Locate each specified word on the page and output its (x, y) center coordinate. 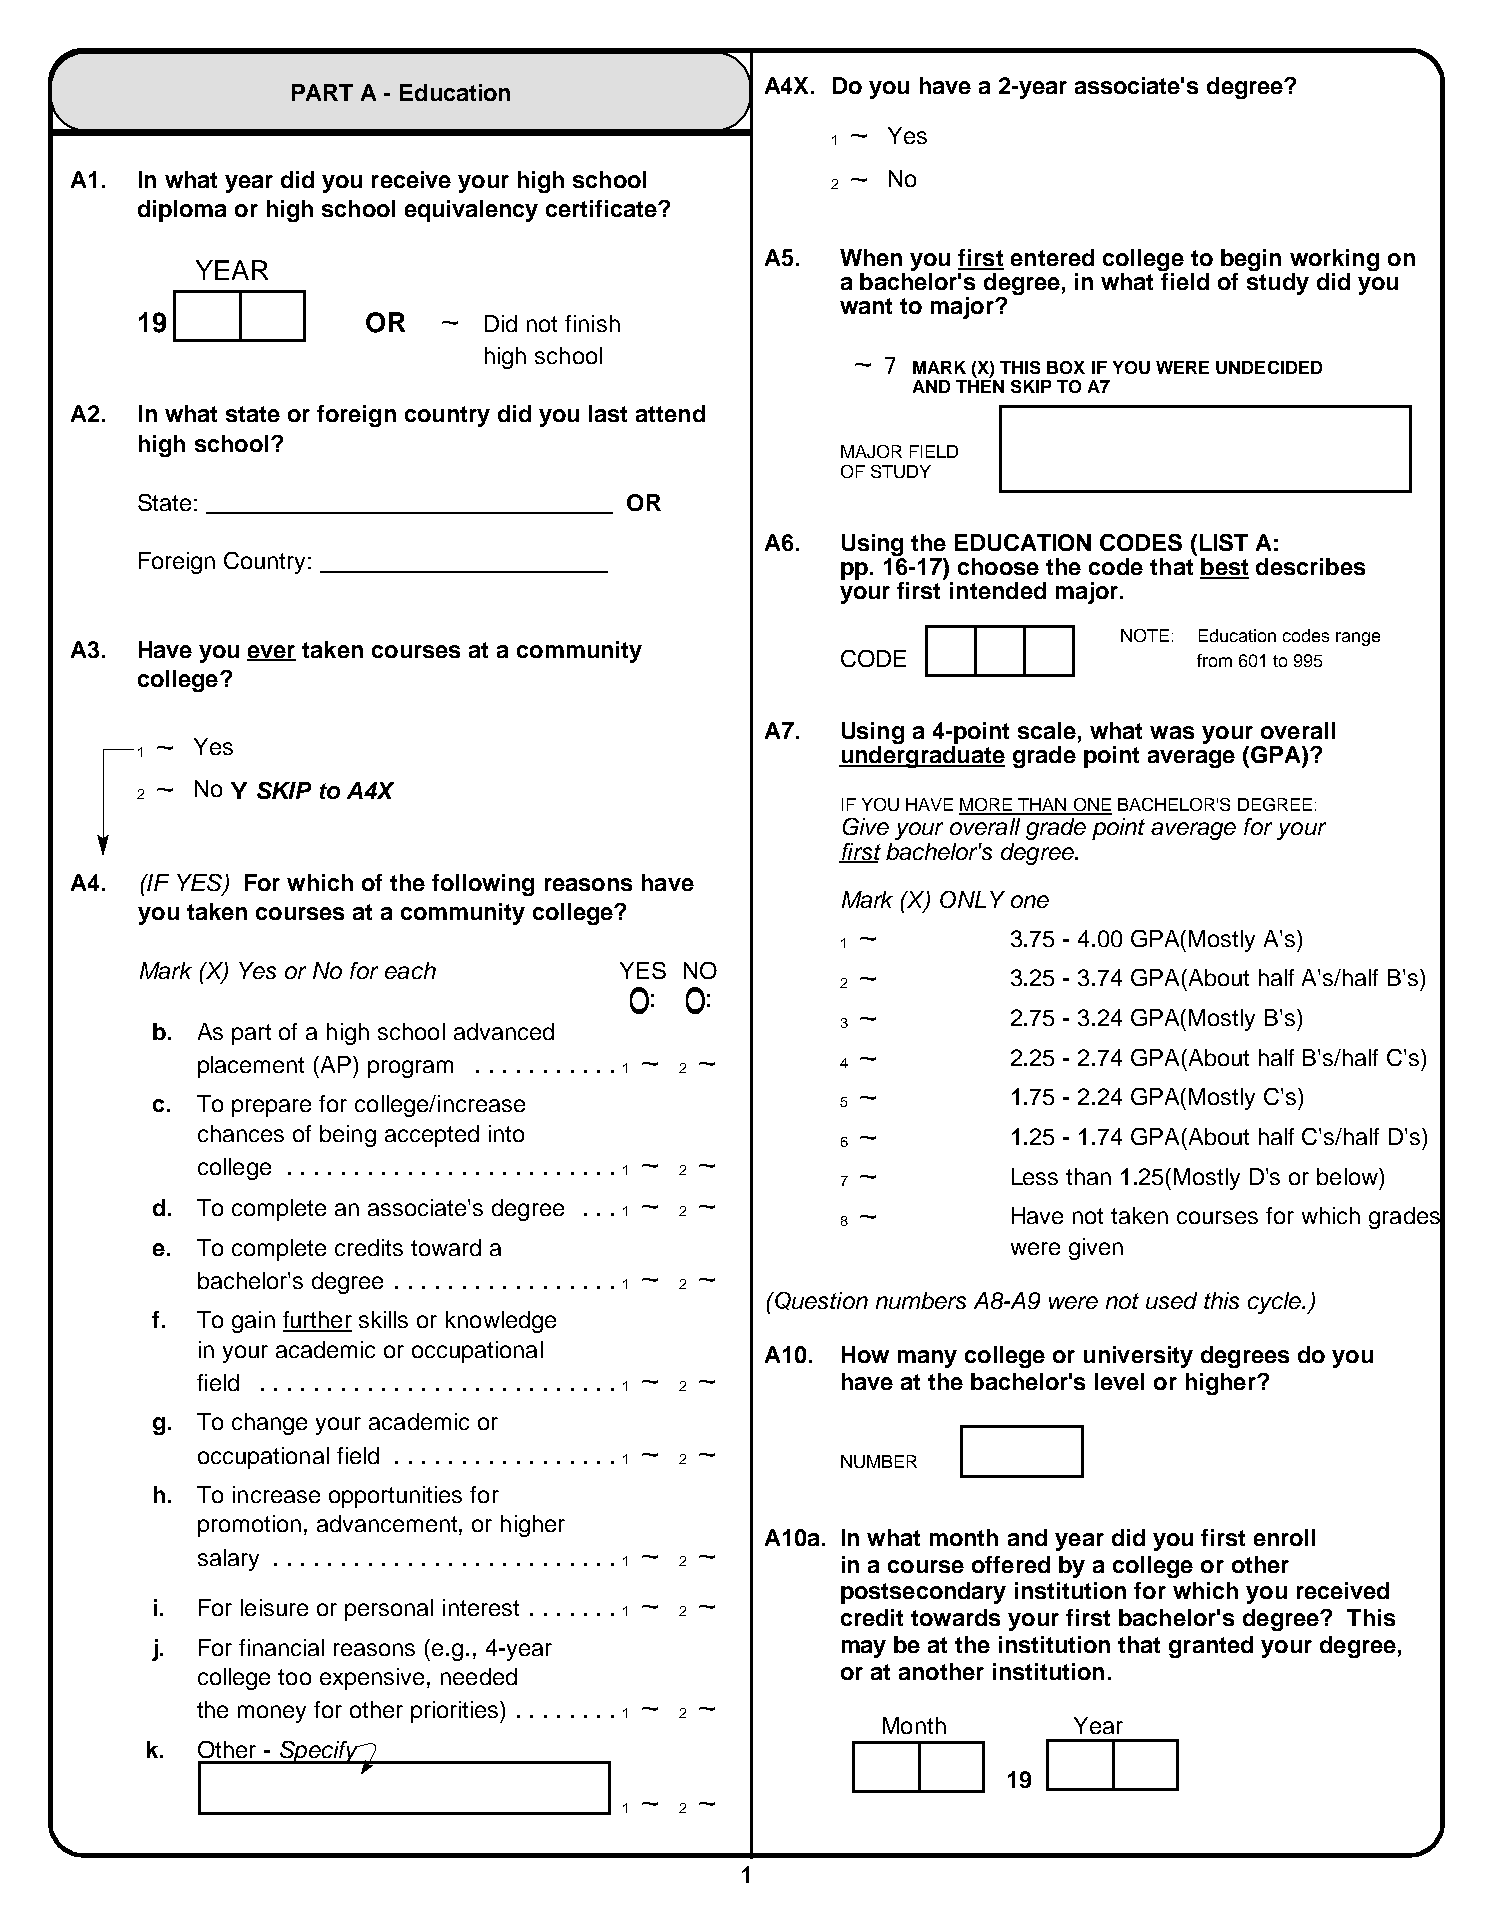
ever (271, 653)
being (348, 1136)
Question (820, 1301)
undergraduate (922, 757)
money (272, 1714)
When (871, 257)
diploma (182, 211)
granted (1211, 1647)
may (864, 1649)
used (1171, 1300)
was (1172, 732)
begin (1251, 261)
